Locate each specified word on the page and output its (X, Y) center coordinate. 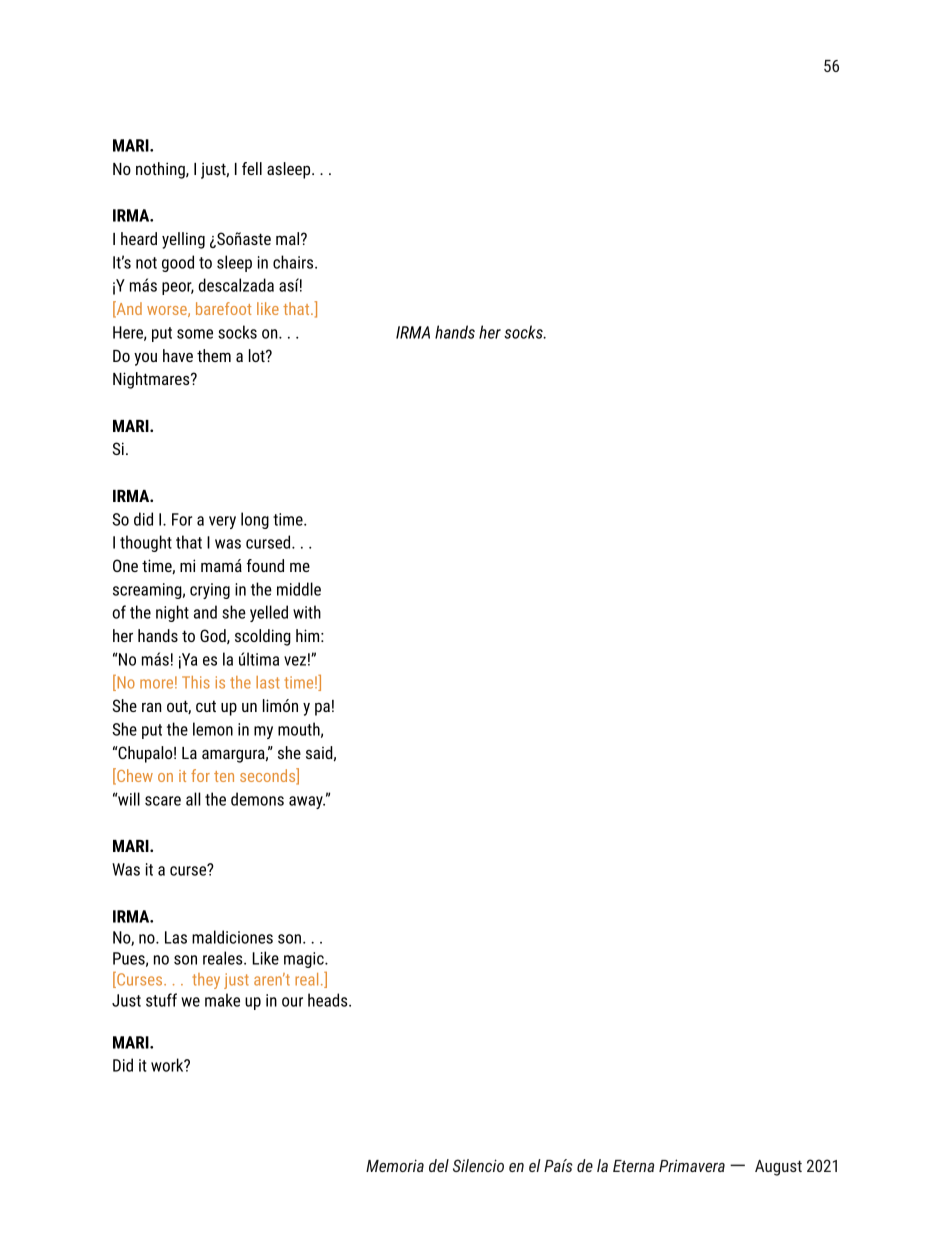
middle (299, 589)
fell (252, 168)
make (222, 1000)
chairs (294, 262)
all (193, 799)
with (307, 612)
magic (305, 960)
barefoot (223, 308)
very (222, 522)
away (307, 802)
